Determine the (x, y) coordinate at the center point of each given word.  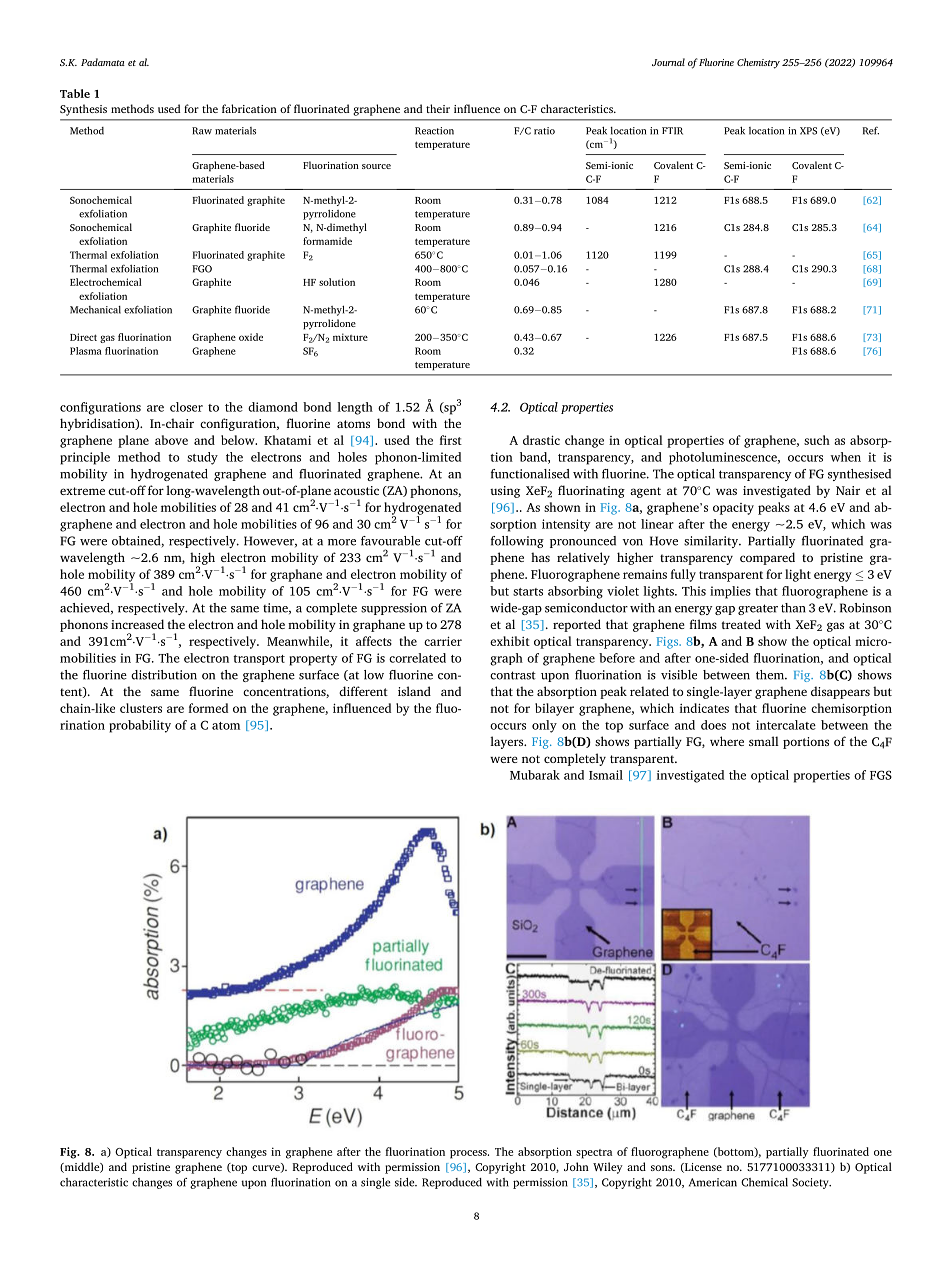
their (438, 108)
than (793, 608)
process (469, 1154)
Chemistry (758, 63)
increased (137, 624)
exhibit (510, 641)
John (576, 1166)
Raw (202, 131)
